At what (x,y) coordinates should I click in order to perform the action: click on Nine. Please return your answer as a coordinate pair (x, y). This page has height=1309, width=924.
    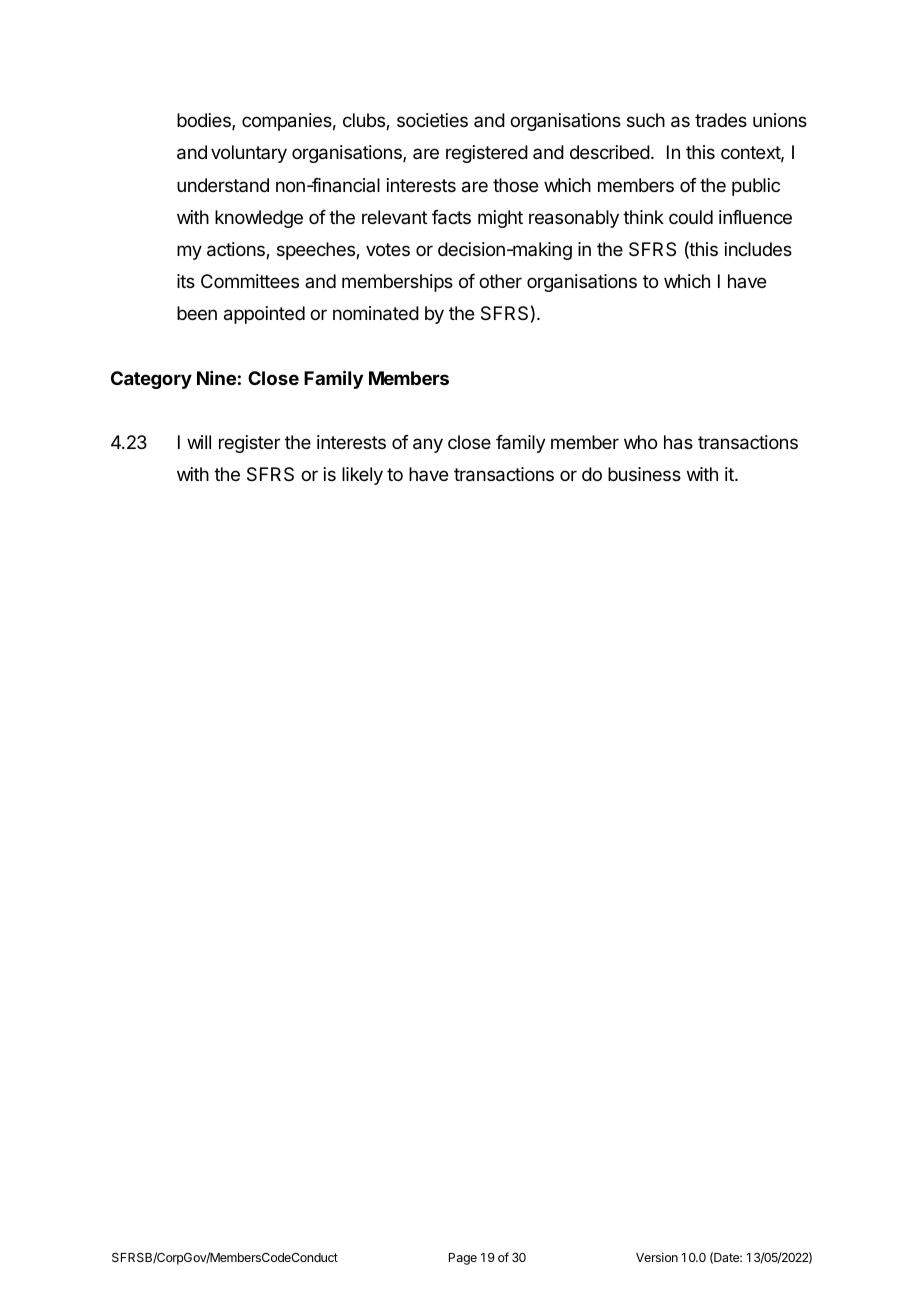
    Looking at the image, I should click on (216, 378).
